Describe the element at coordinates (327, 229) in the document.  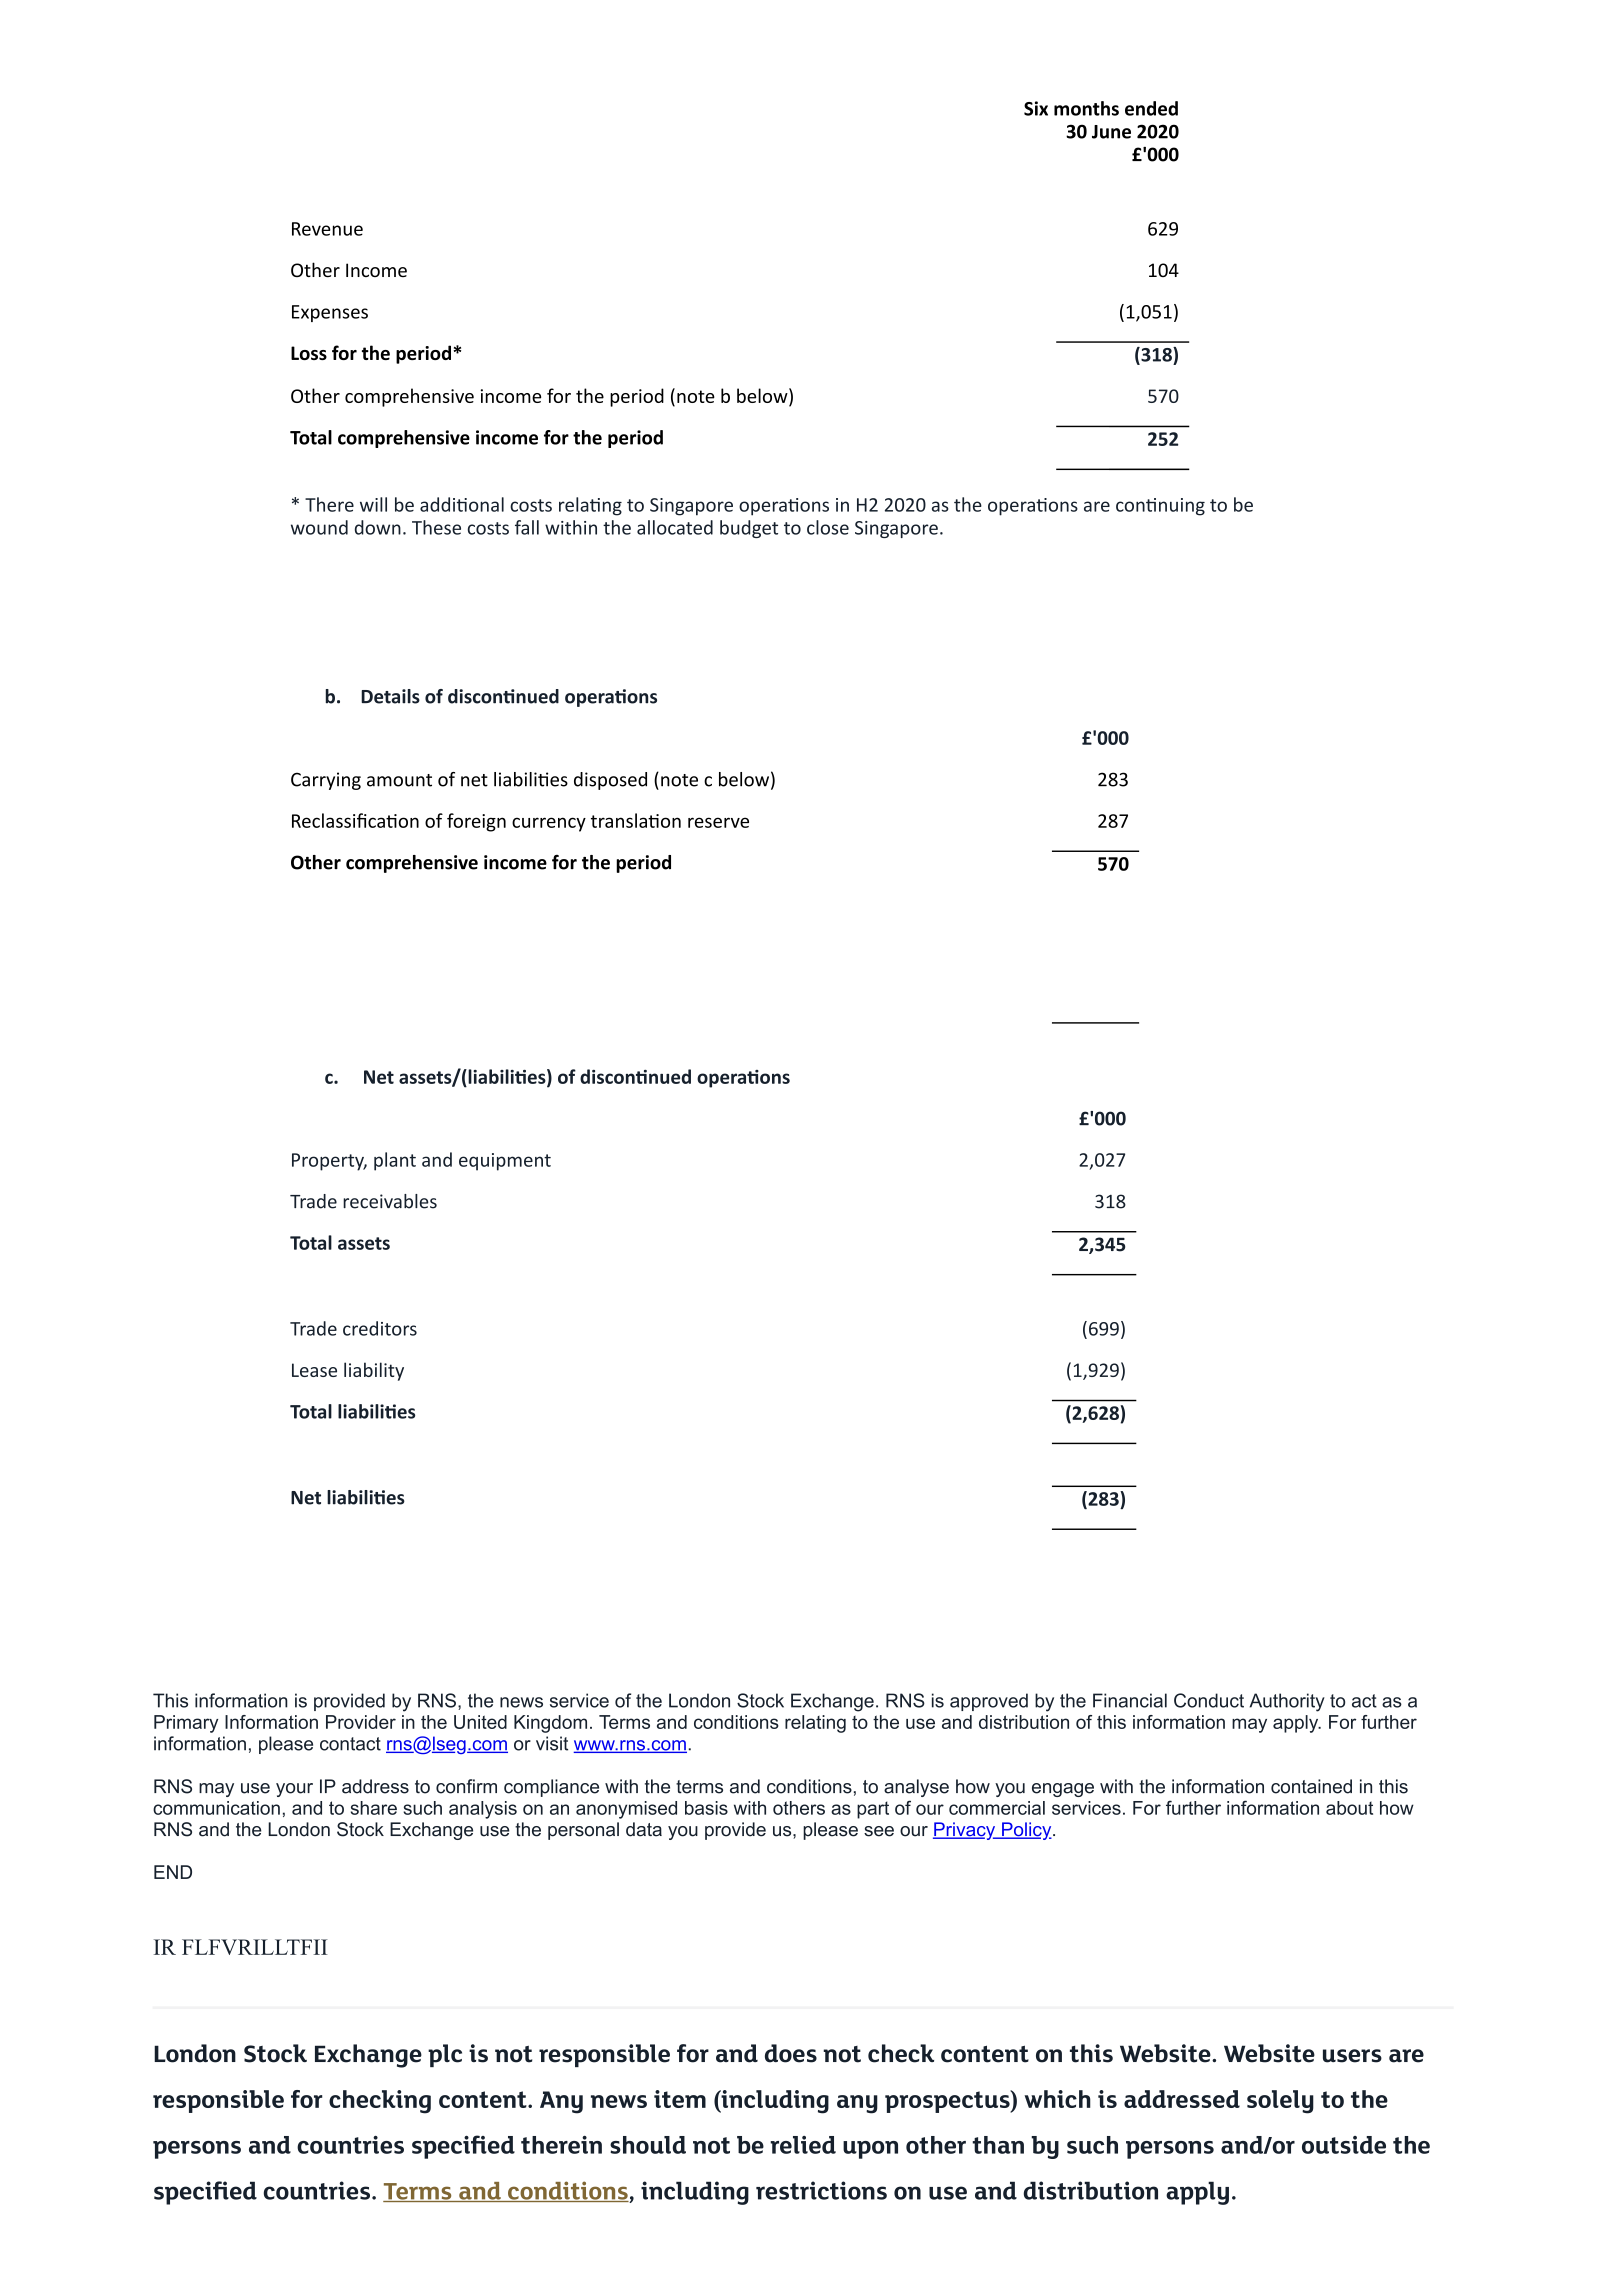
I see `Revenue` at that location.
